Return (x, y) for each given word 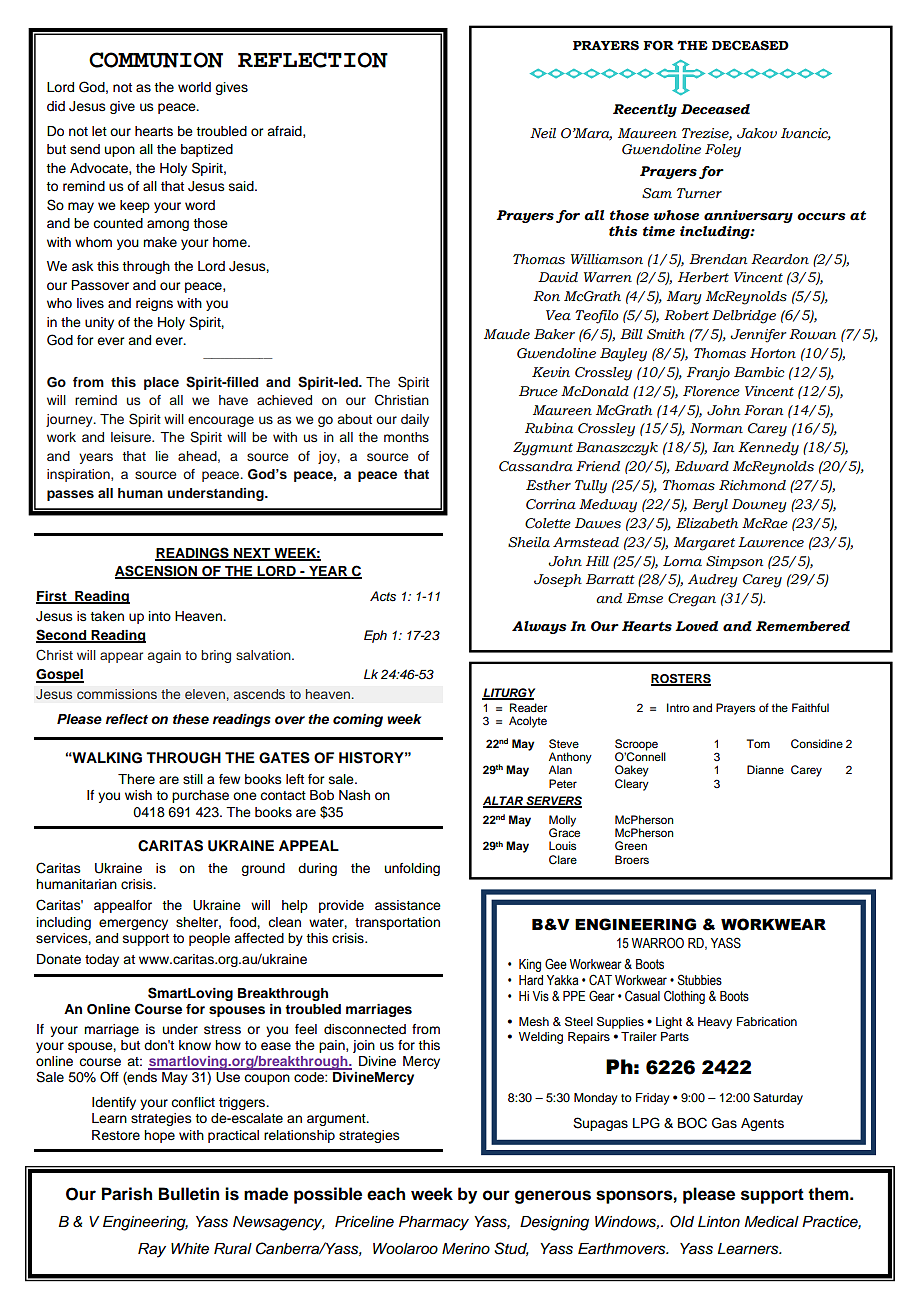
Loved (696, 626)
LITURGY (508, 693)
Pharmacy (434, 1223)
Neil (543, 133)
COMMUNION (156, 60)
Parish (127, 1194)
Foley (723, 151)
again (164, 656)
